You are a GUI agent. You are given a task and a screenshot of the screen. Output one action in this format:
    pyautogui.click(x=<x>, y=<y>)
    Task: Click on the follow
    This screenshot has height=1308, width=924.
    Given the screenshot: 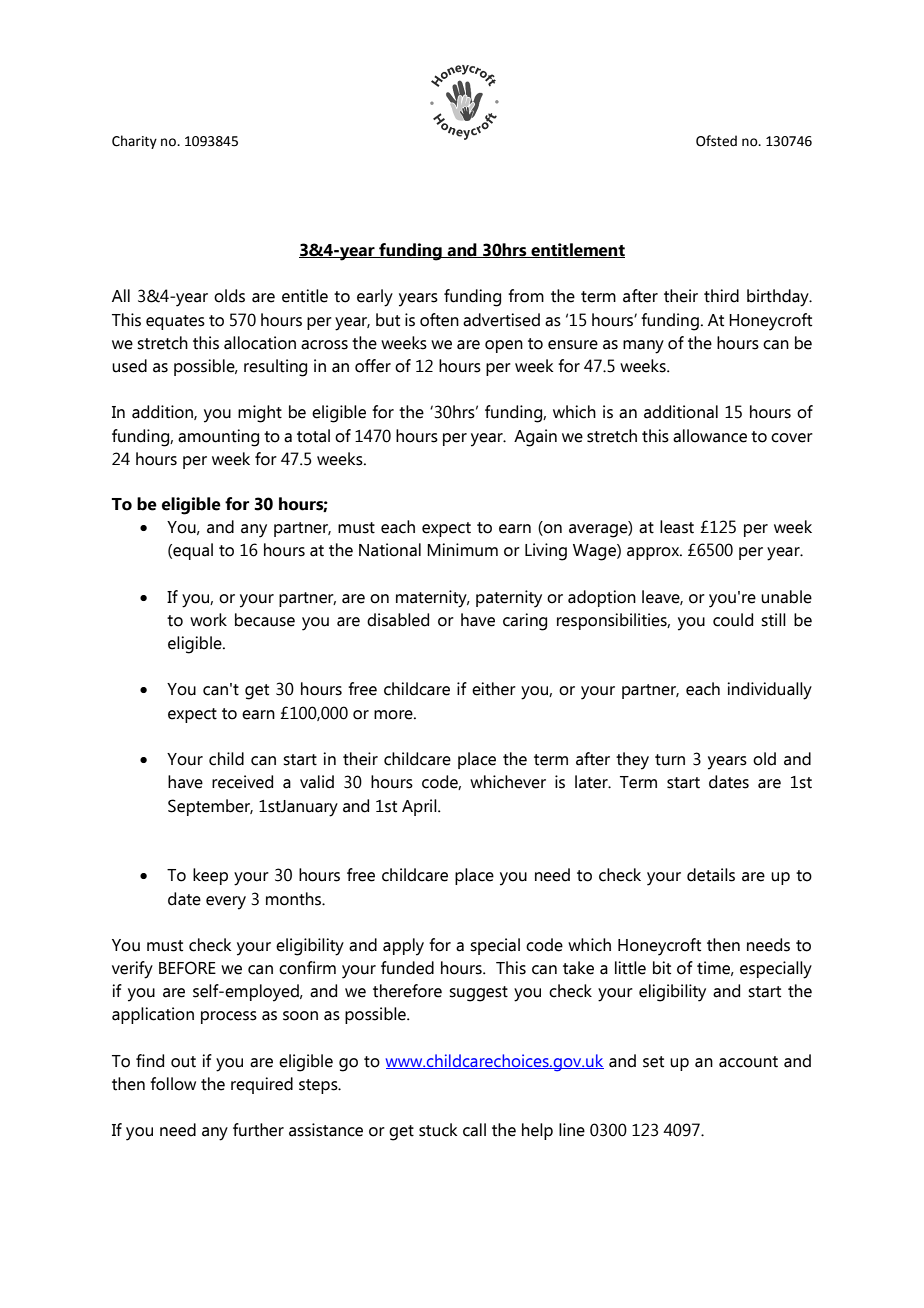 What is the action you would take?
    pyautogui.click(x=173, y=1084)
